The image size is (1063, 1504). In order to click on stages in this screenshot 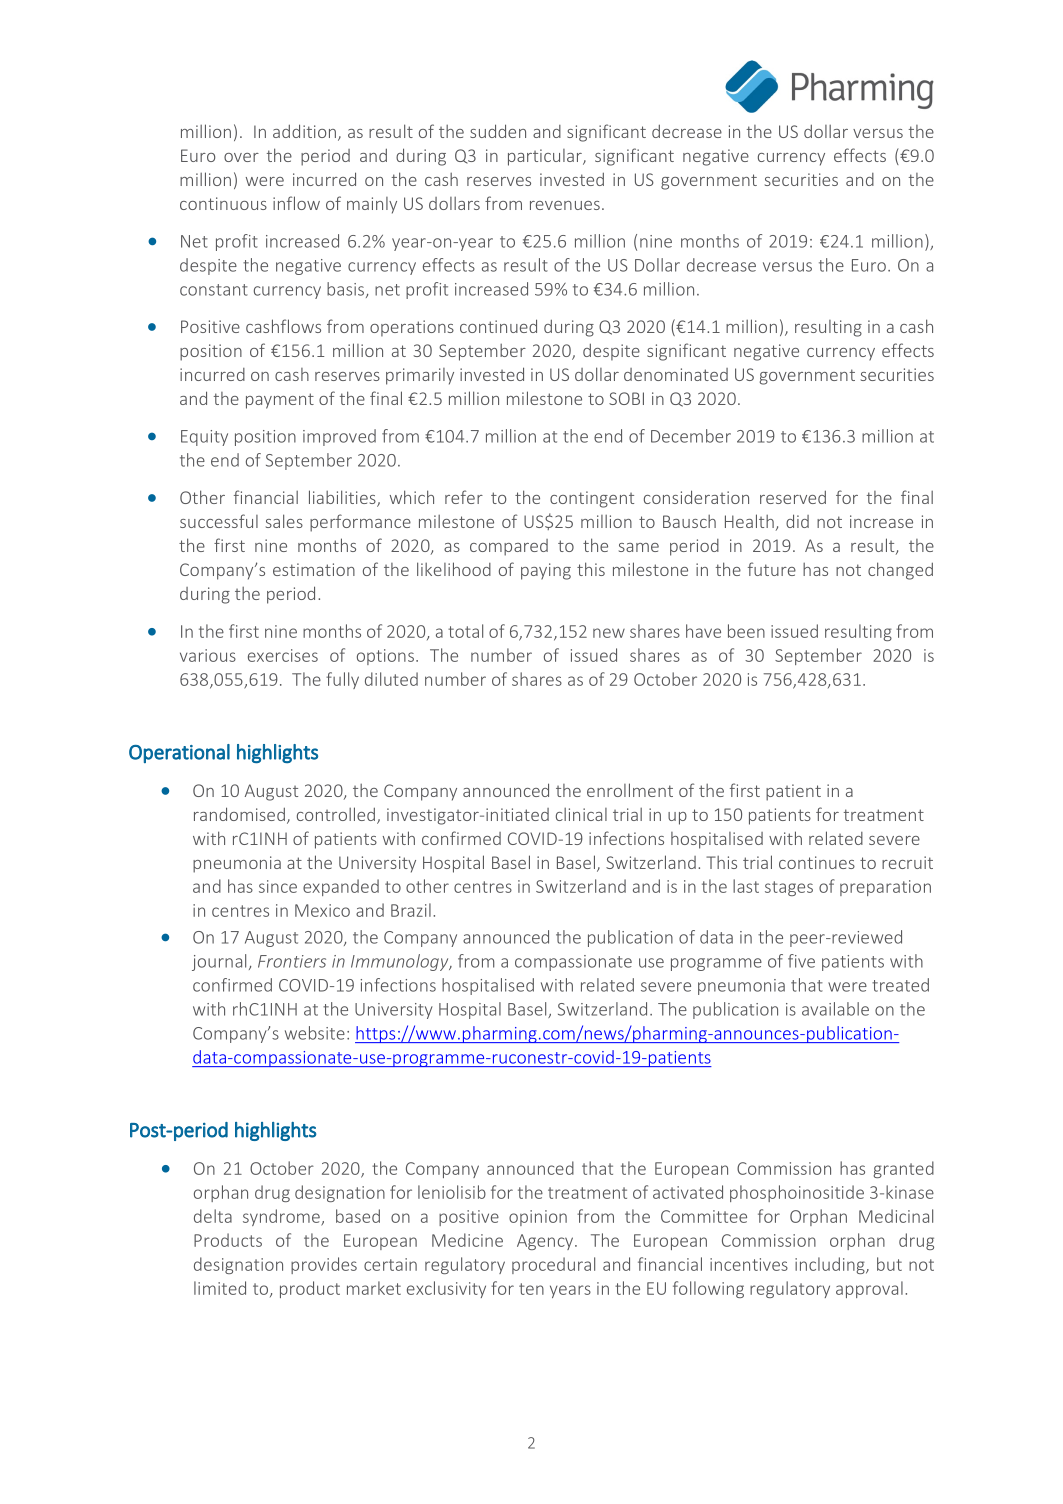, I will do `click(789, 888)`.
